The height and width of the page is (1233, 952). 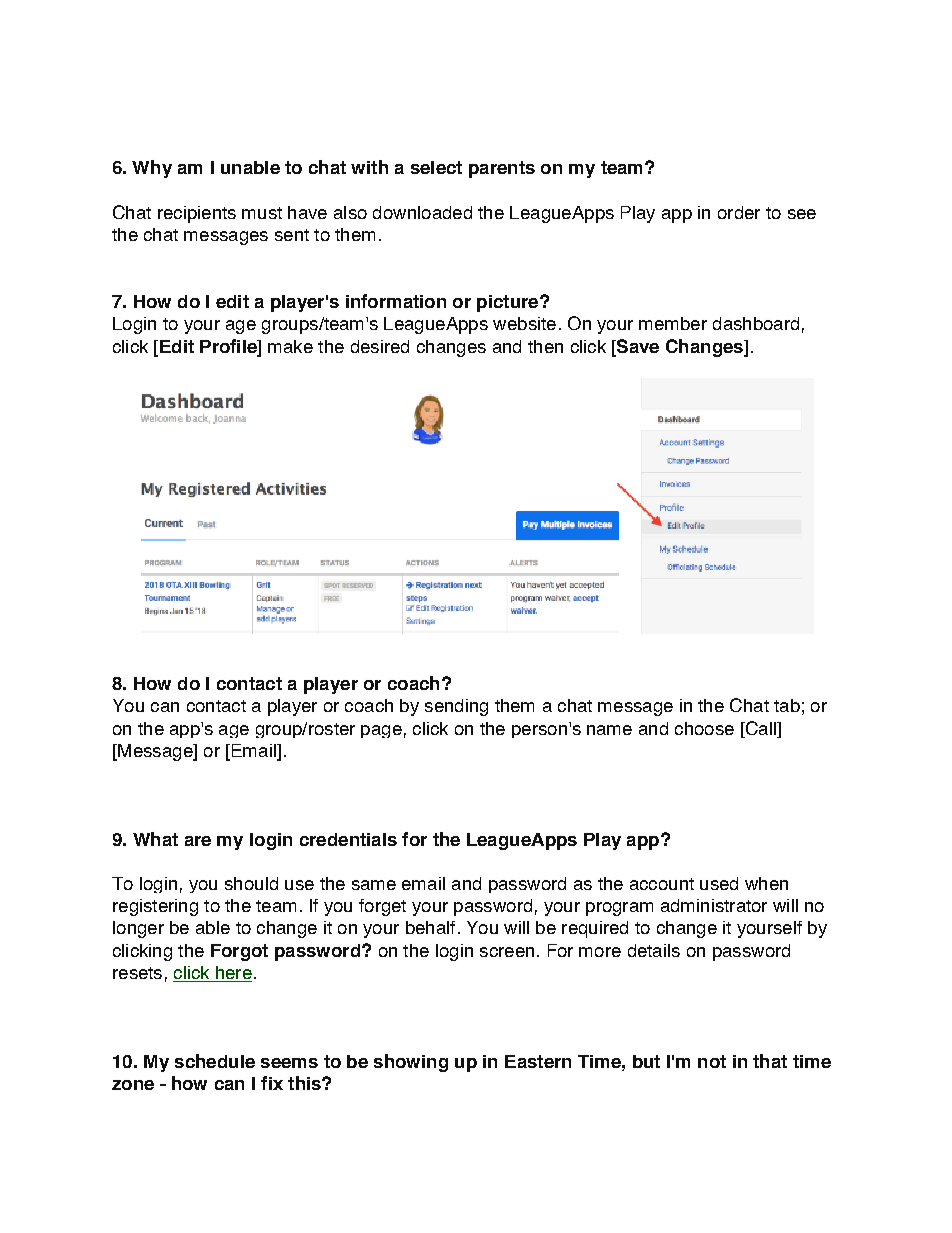 What do you see at coordinates (229, 347) in the page?
I see `Profile` at bounding box center [229, 347].
